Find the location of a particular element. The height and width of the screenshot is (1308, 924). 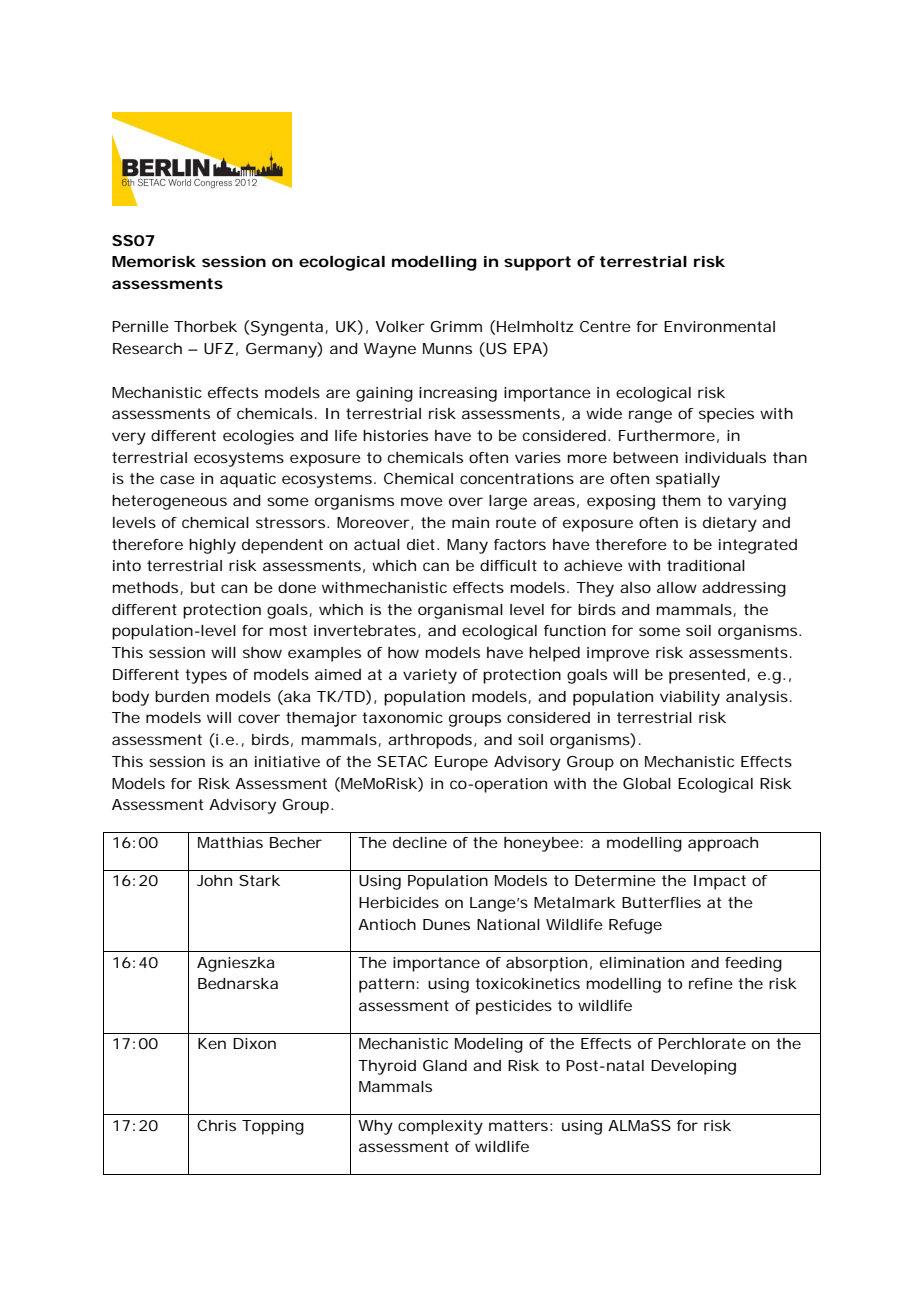

burden is located at coordinates (182, 696).
